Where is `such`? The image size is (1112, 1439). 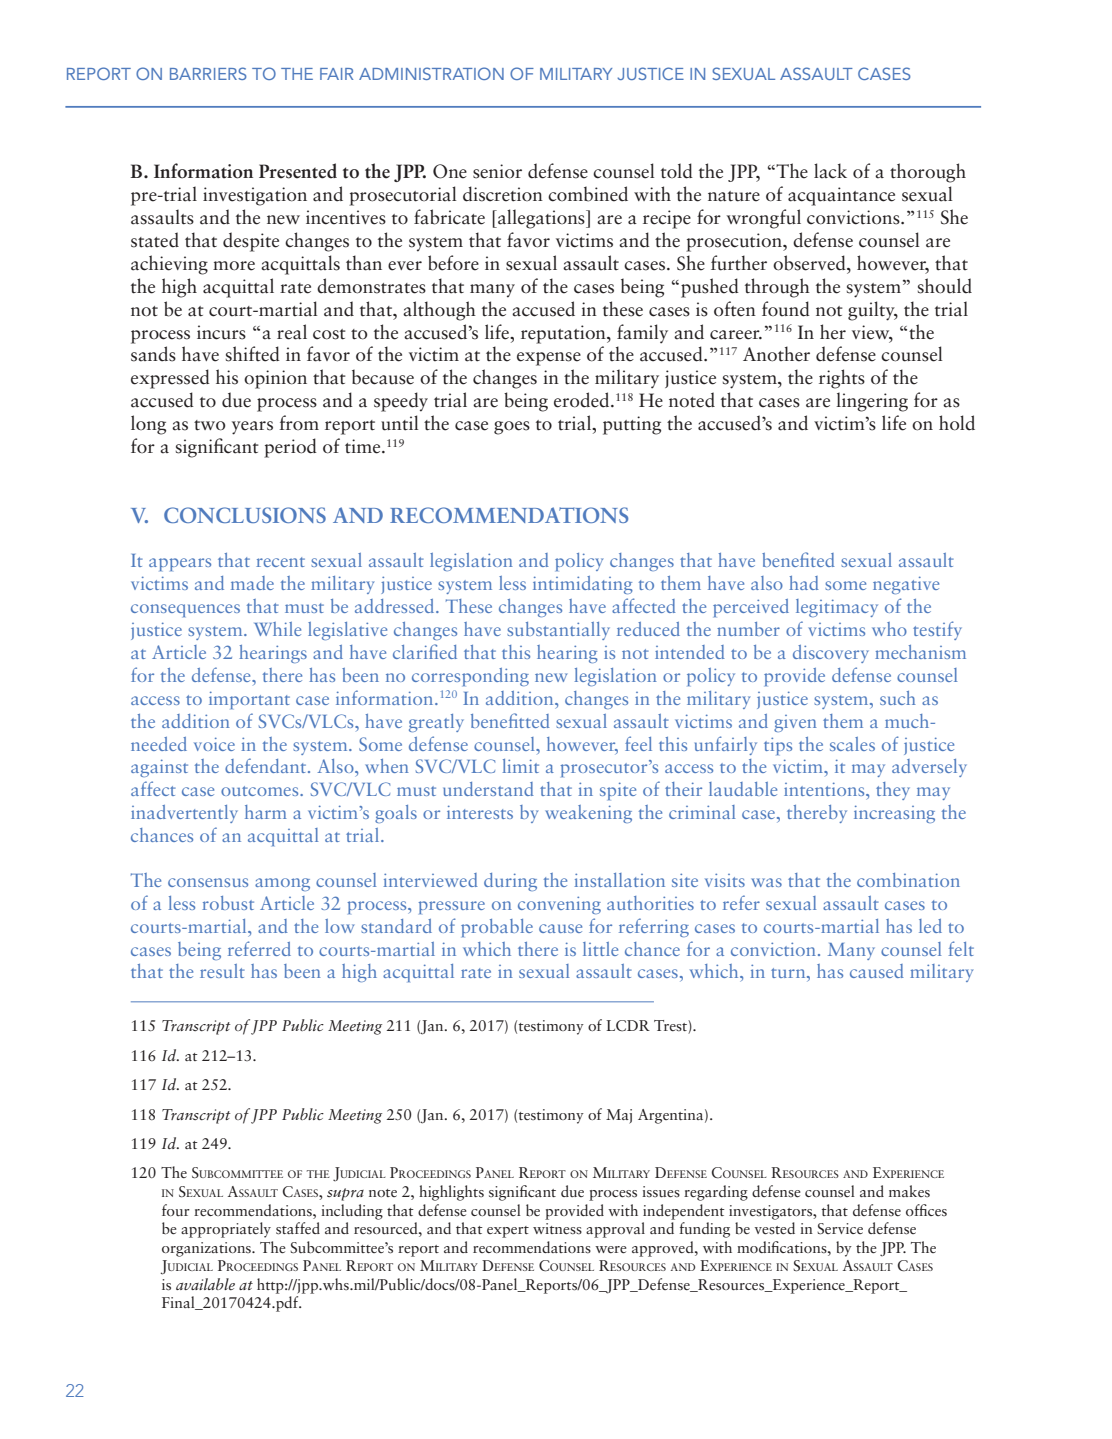 such is located at coordinates (898, 698).
